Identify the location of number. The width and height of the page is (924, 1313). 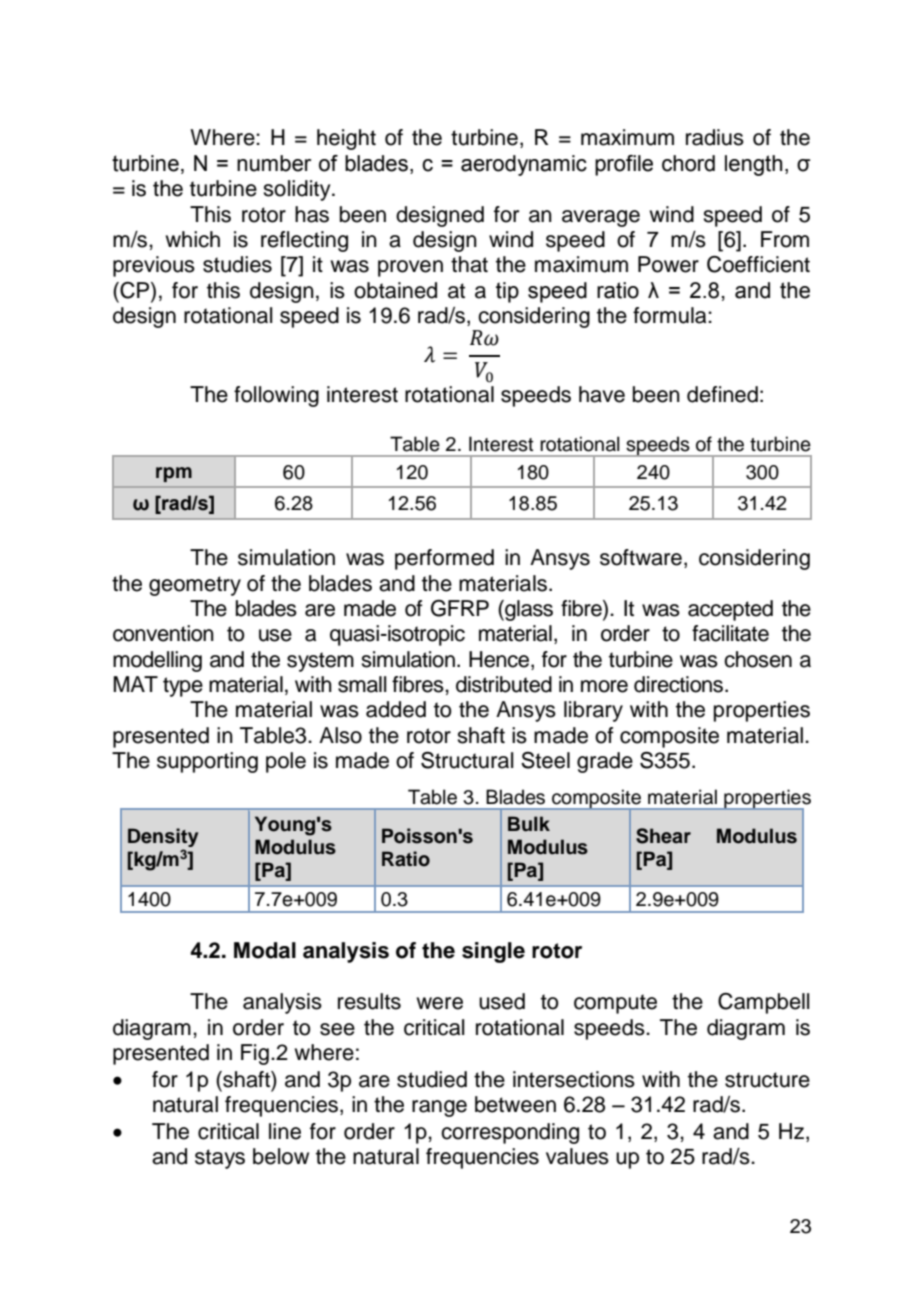
(274, 163).
